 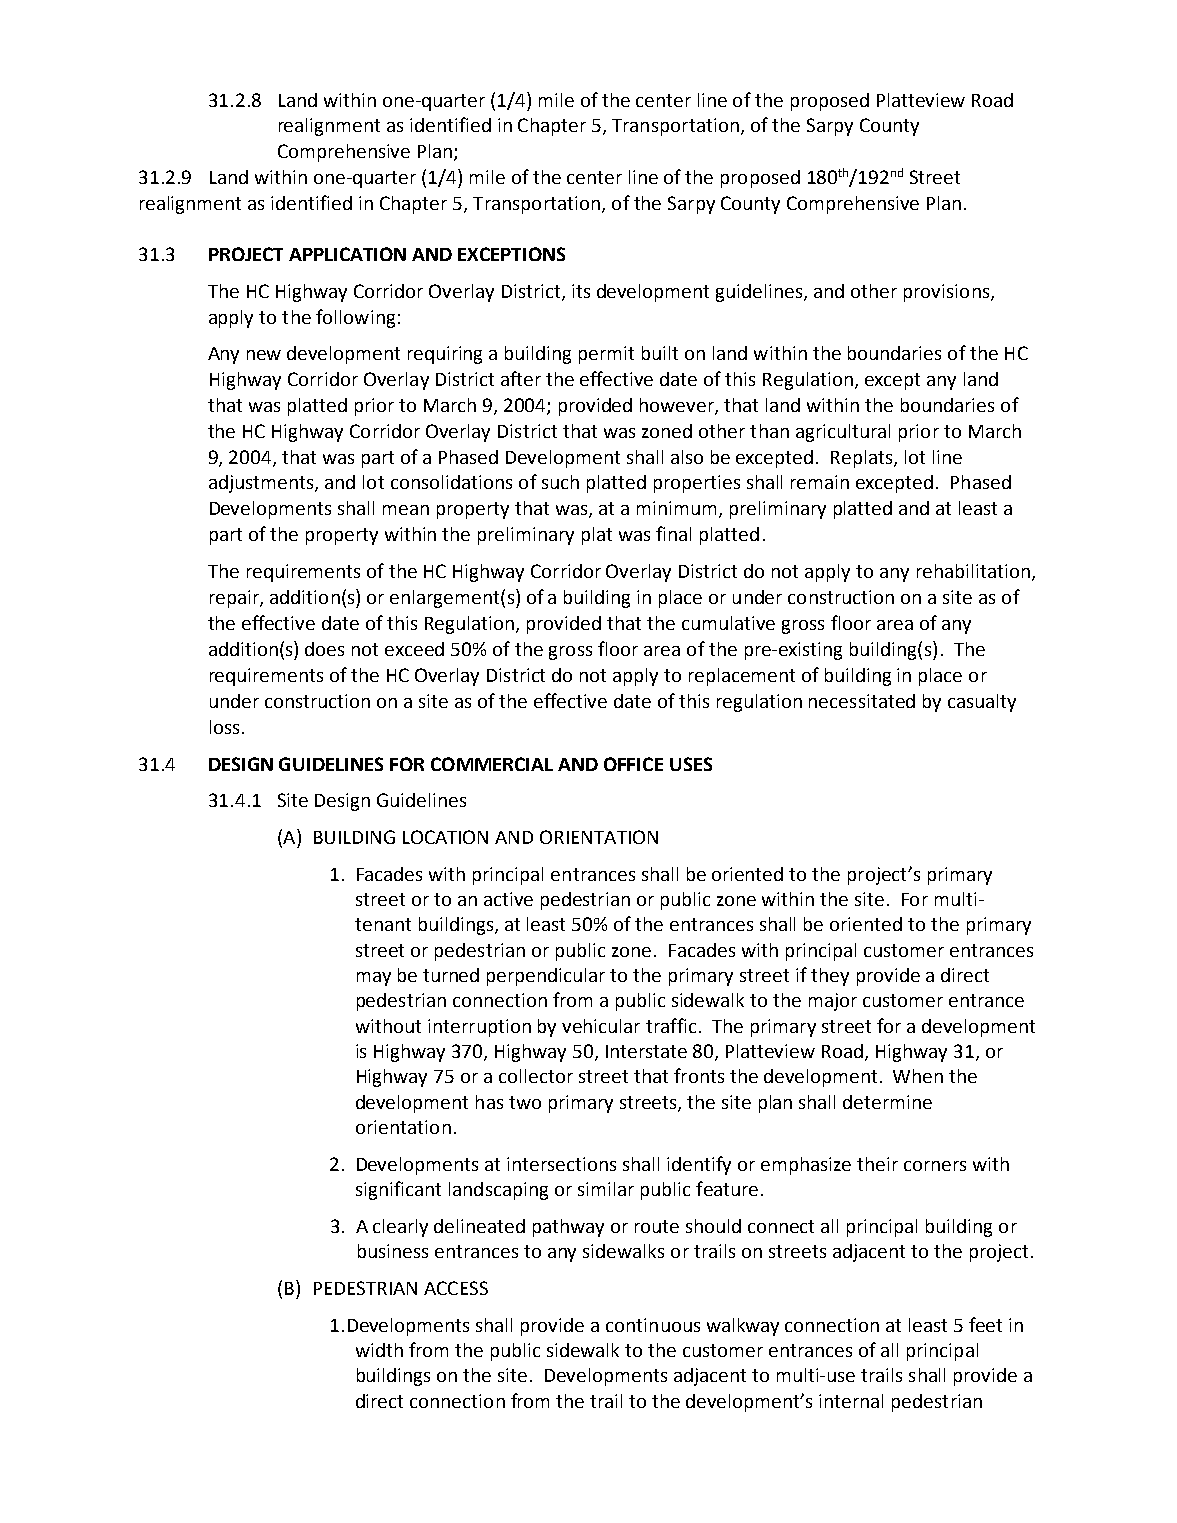 What do you see at coordinates (374, 979) in the screenshot?
I see `may` at bounding box center [374, 979].
